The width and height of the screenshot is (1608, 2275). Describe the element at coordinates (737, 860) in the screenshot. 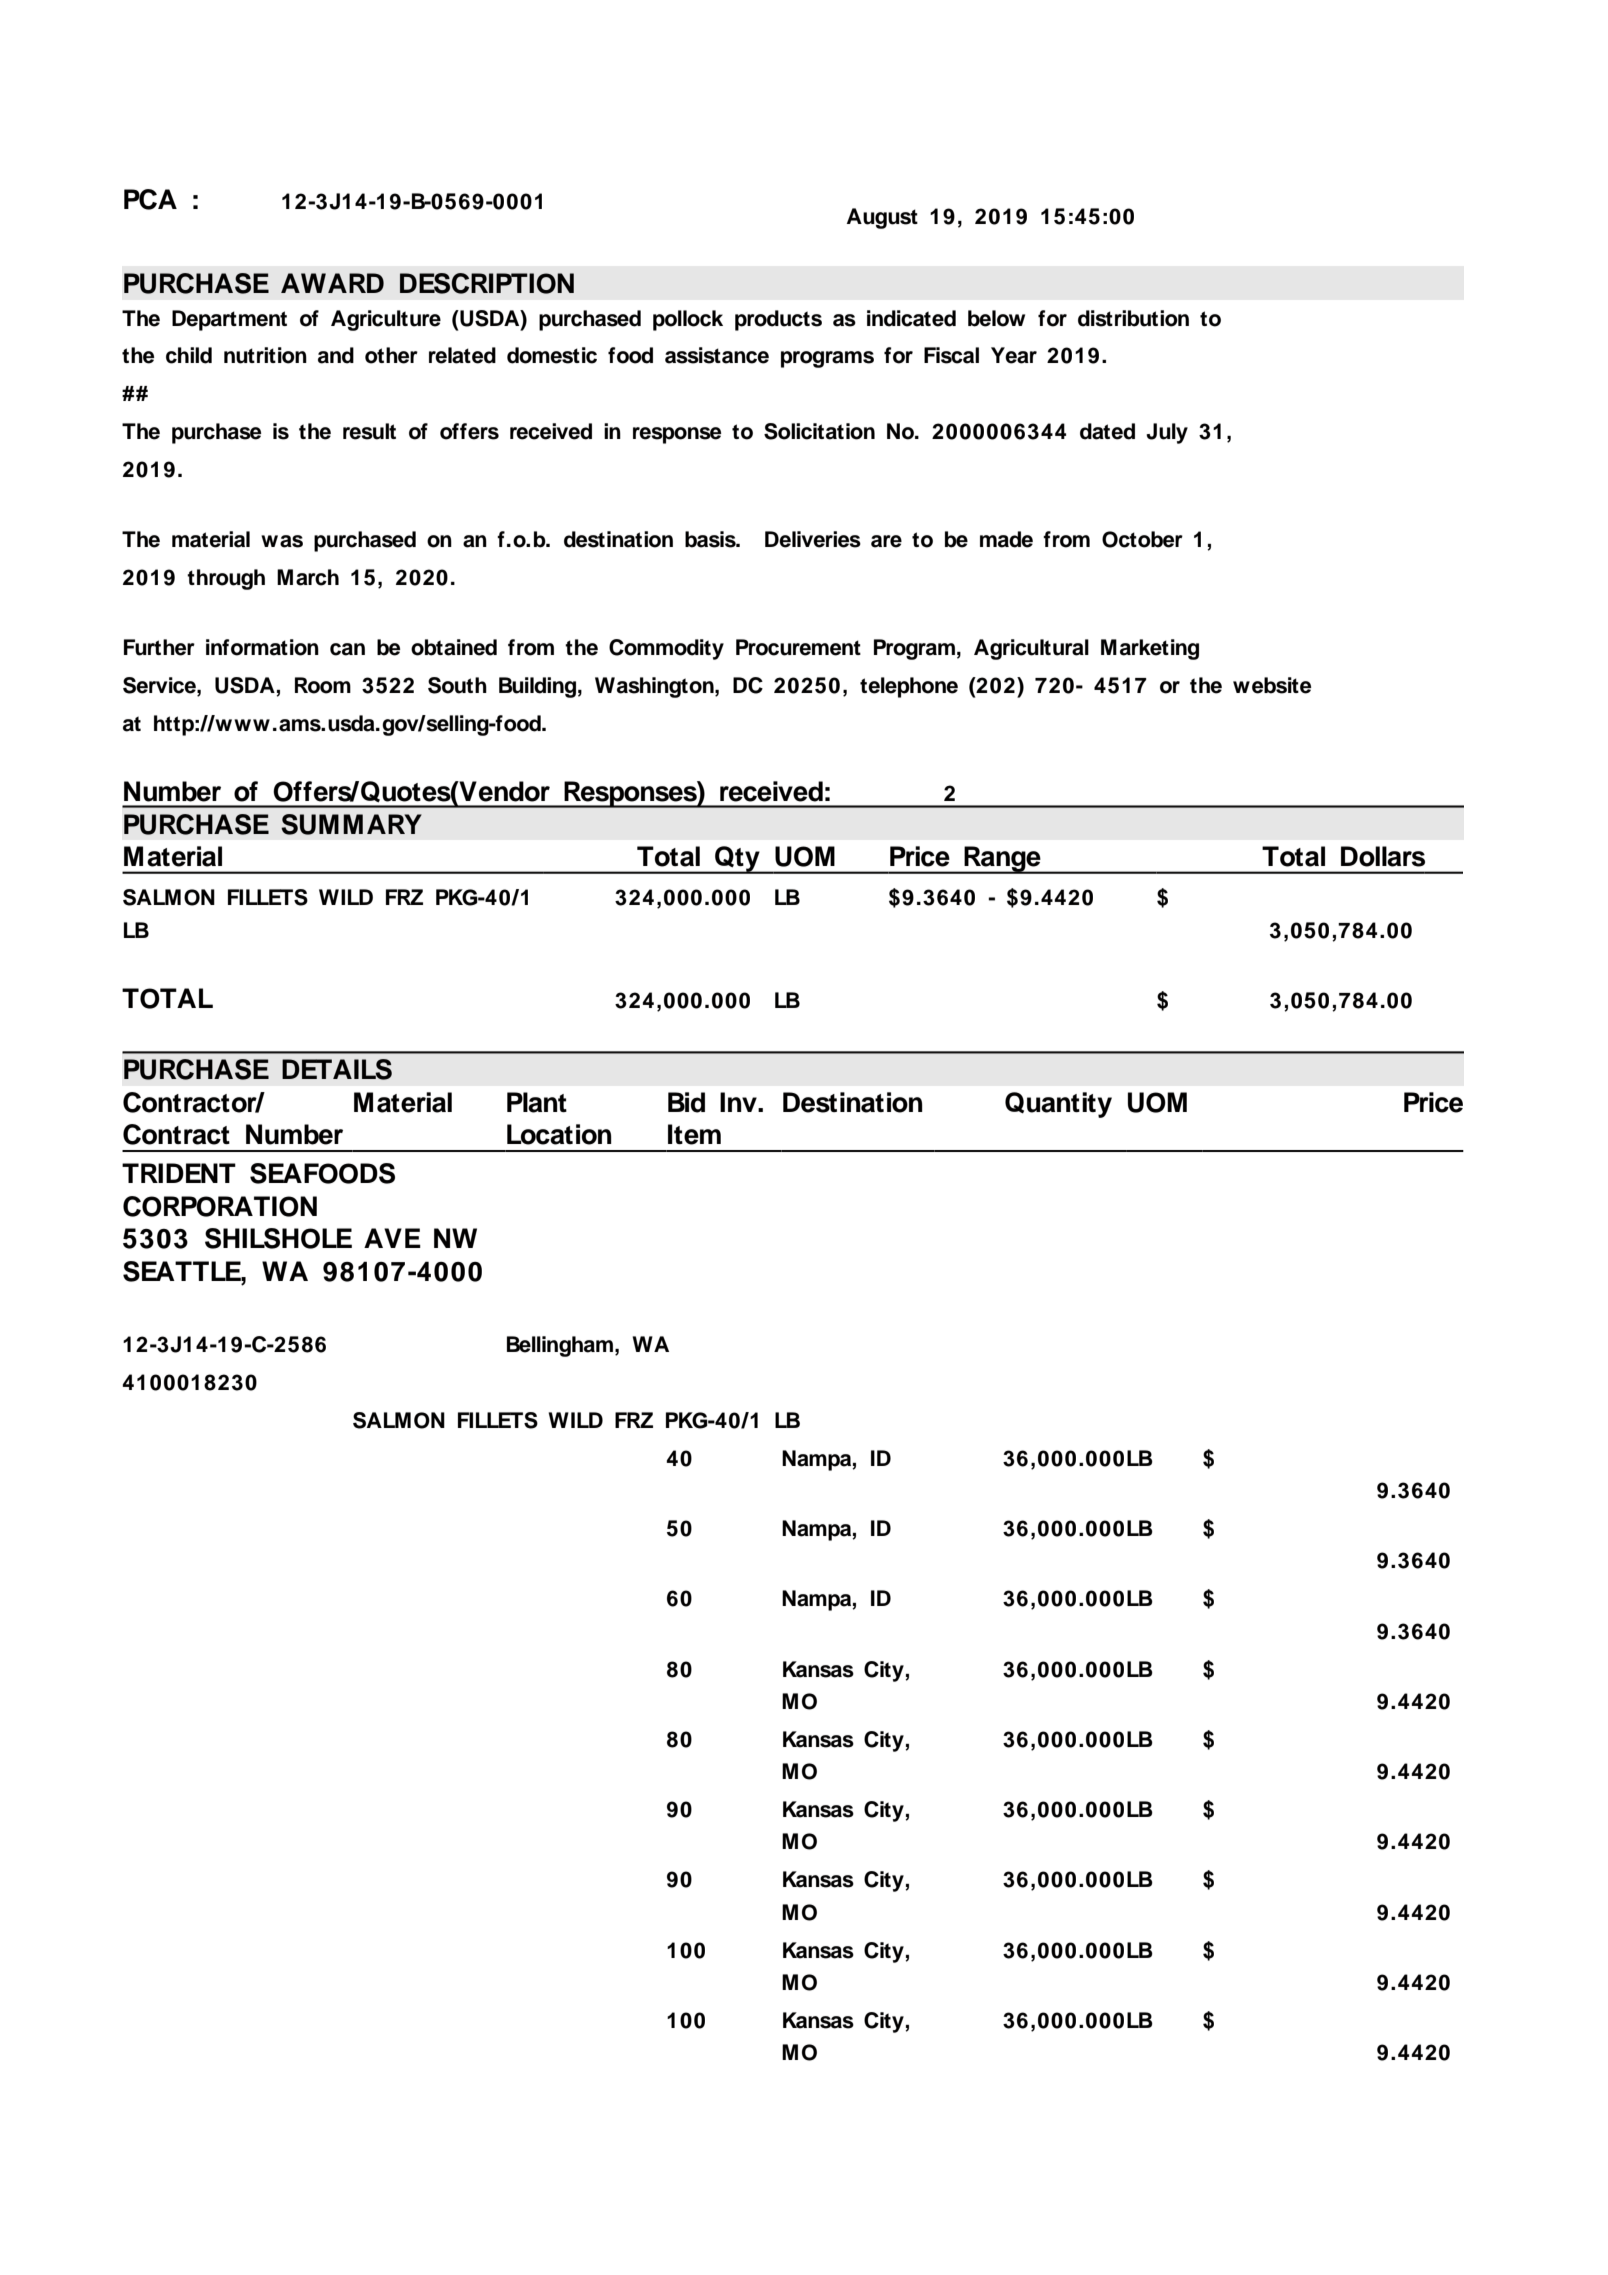

I see `Qty` at that location.
